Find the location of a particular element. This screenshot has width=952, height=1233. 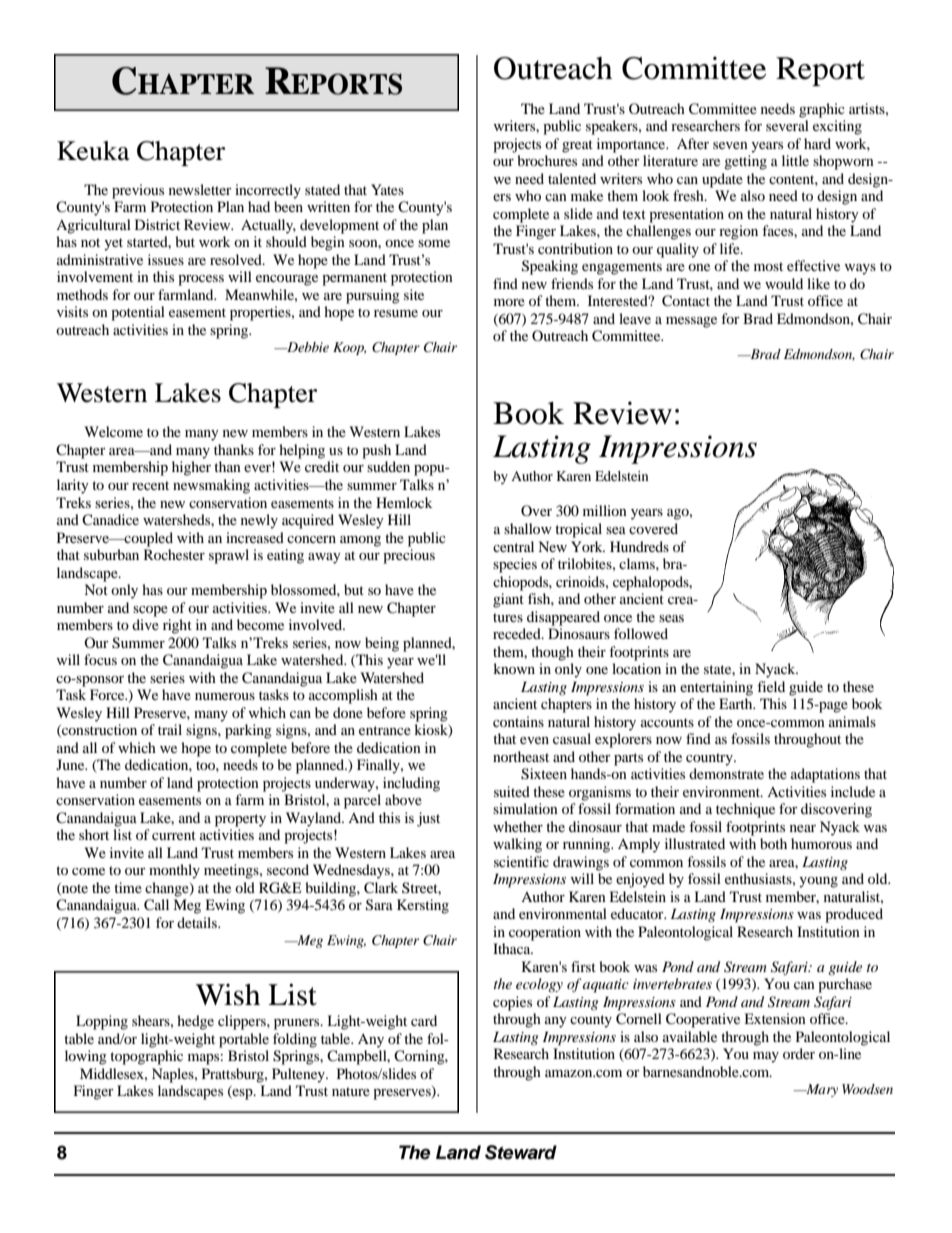

hedge is located at coordinates (195, 1022).
